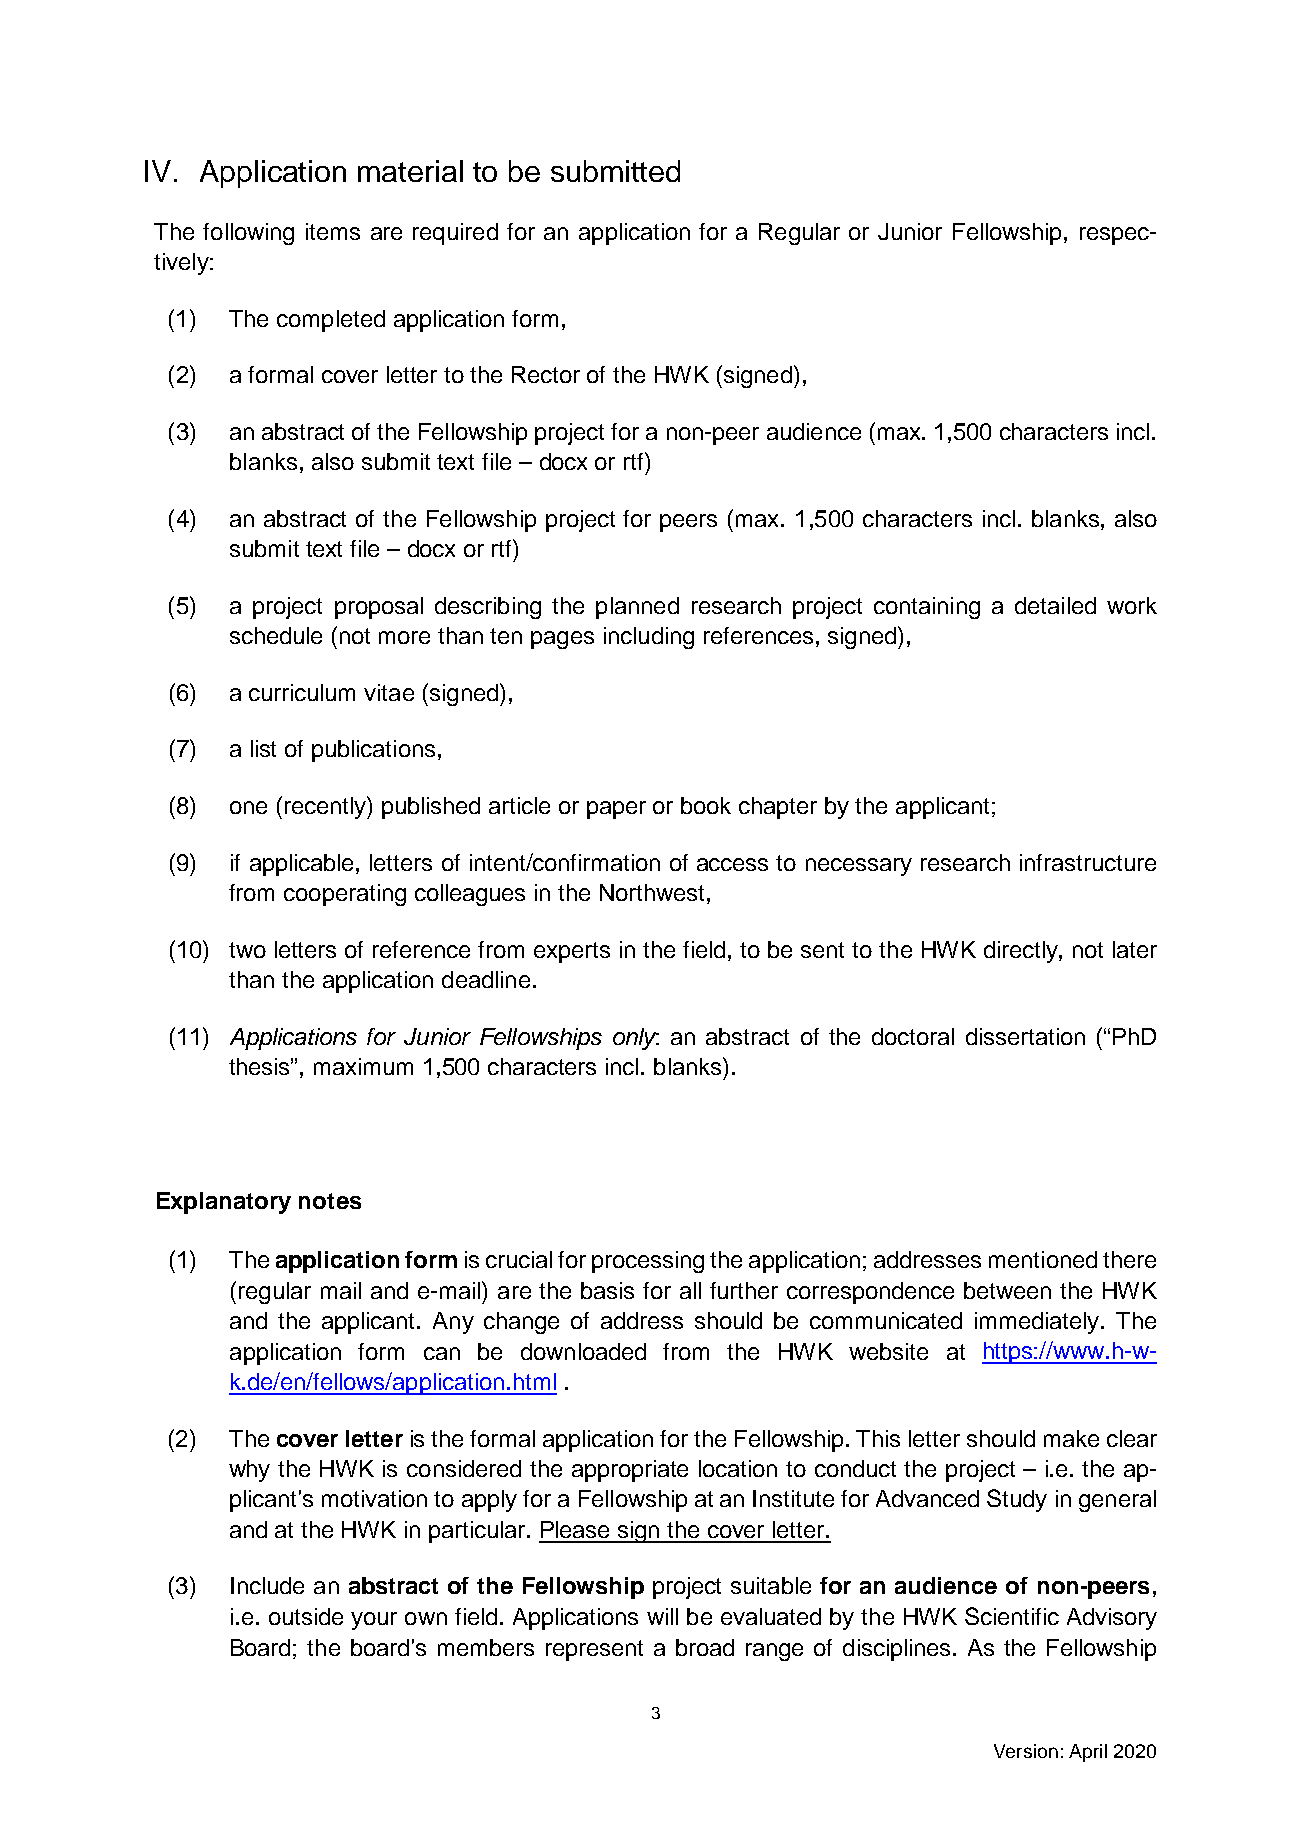 The width and height of the screenshot is (1296, 1832). Describe the element at coordinates (1022, 952) in the screenshot. I see `directly` at that location.
